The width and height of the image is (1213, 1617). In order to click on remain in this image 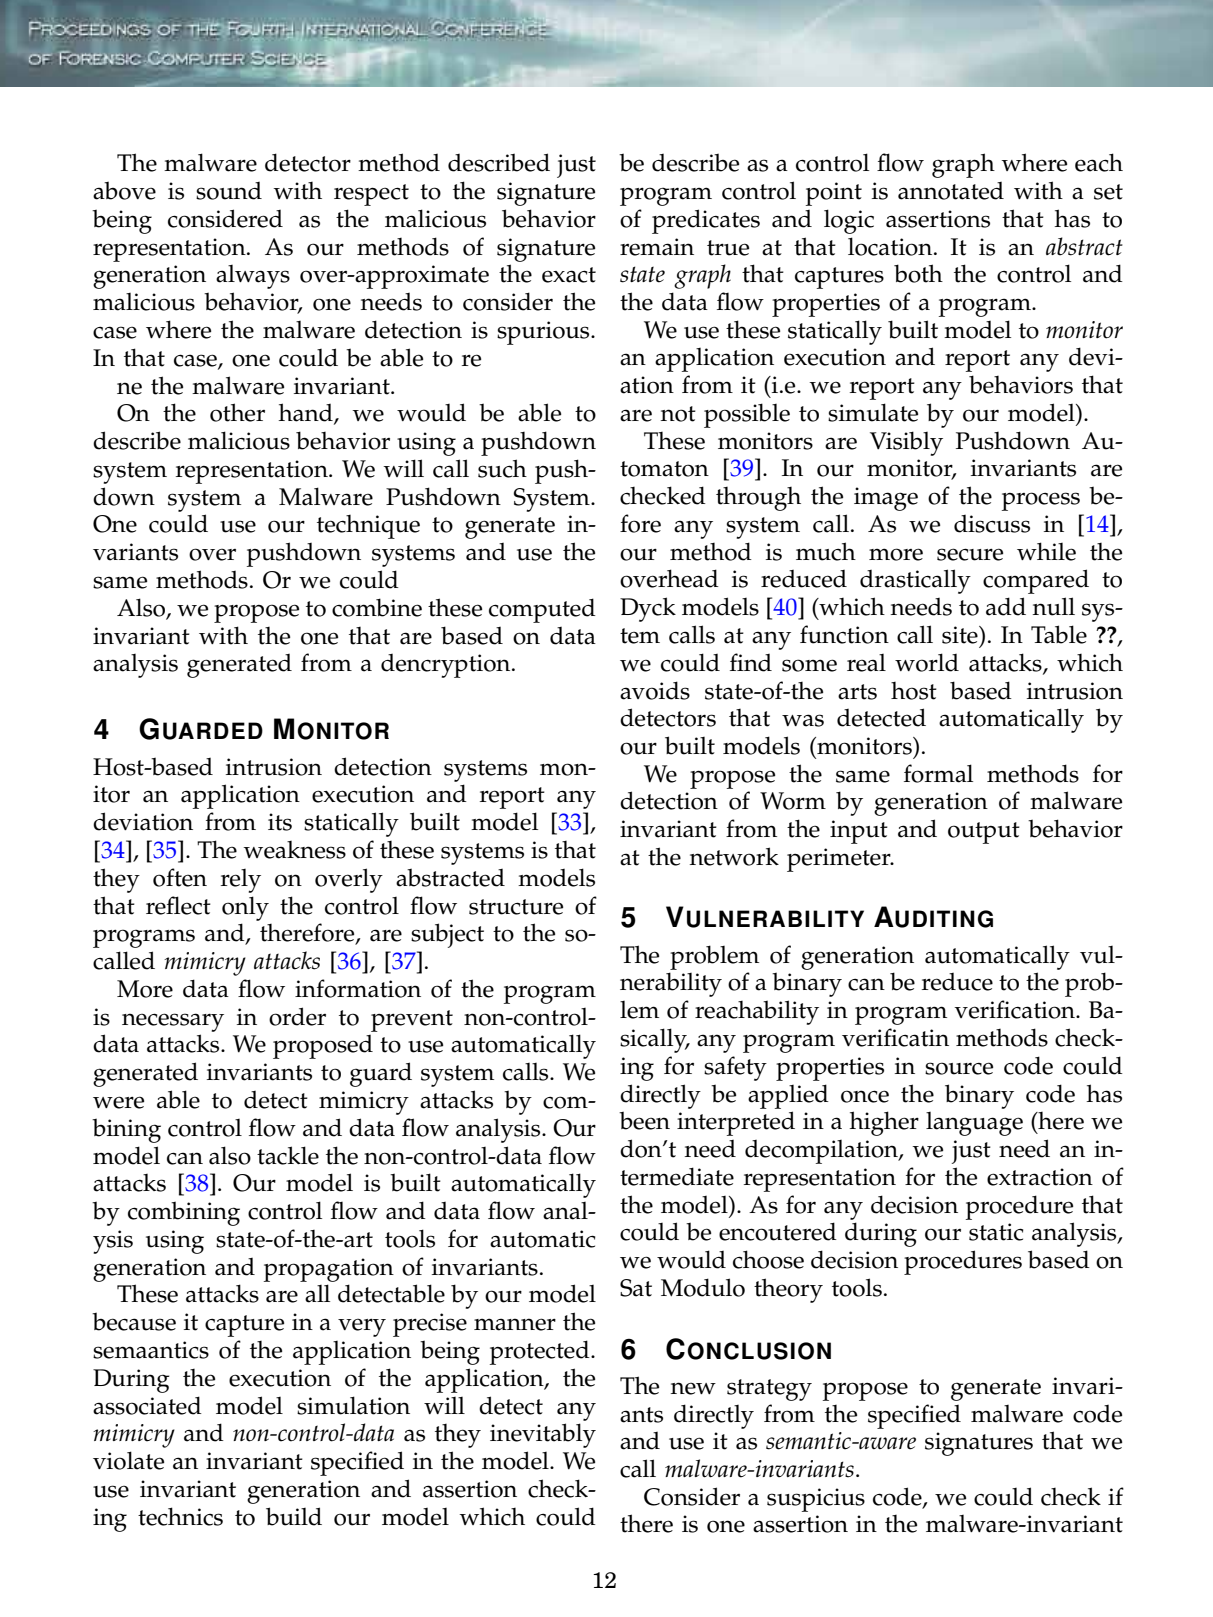, I will do `click(657, 247)`.
